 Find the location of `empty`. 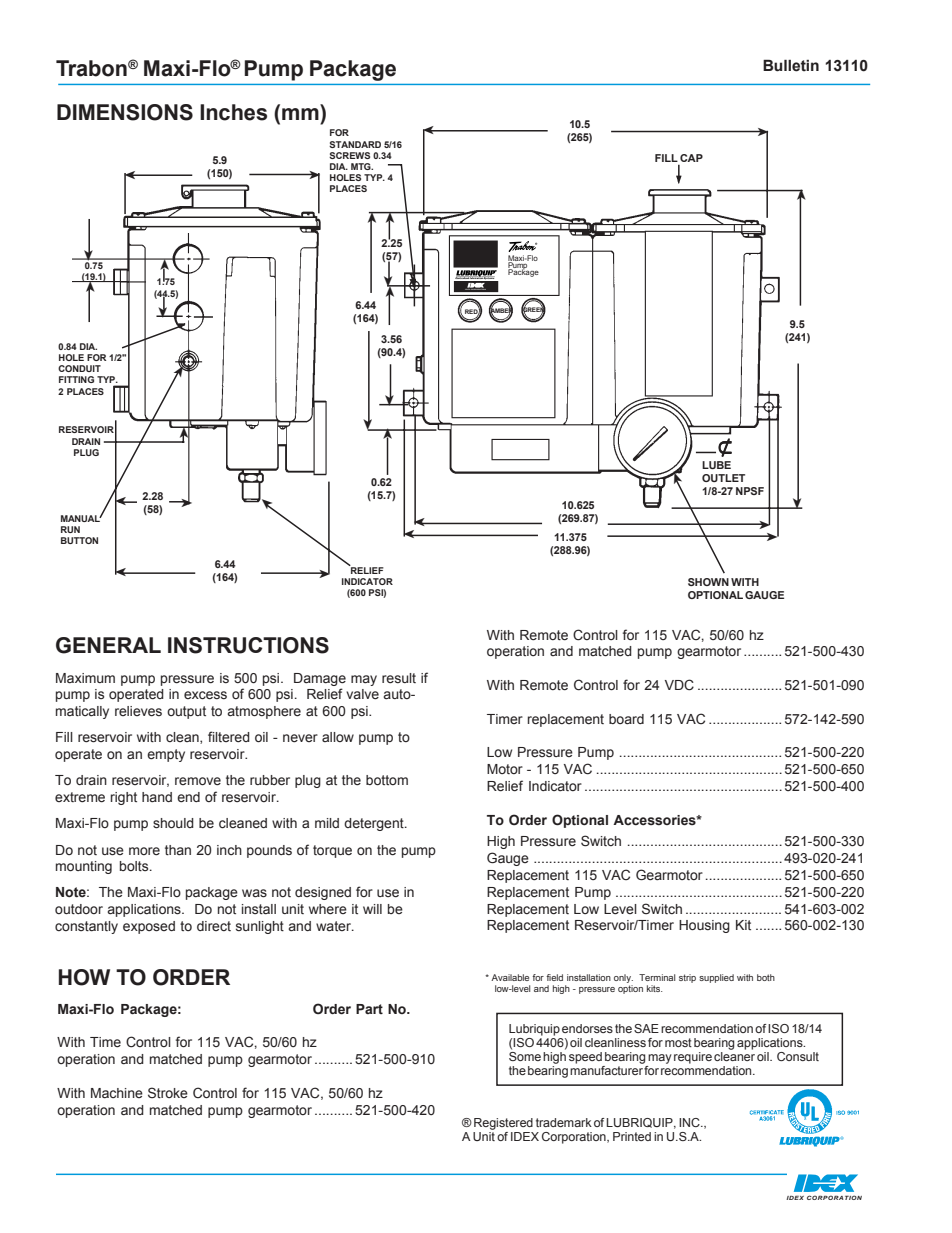

empty is located at coordinates (166, 755).
